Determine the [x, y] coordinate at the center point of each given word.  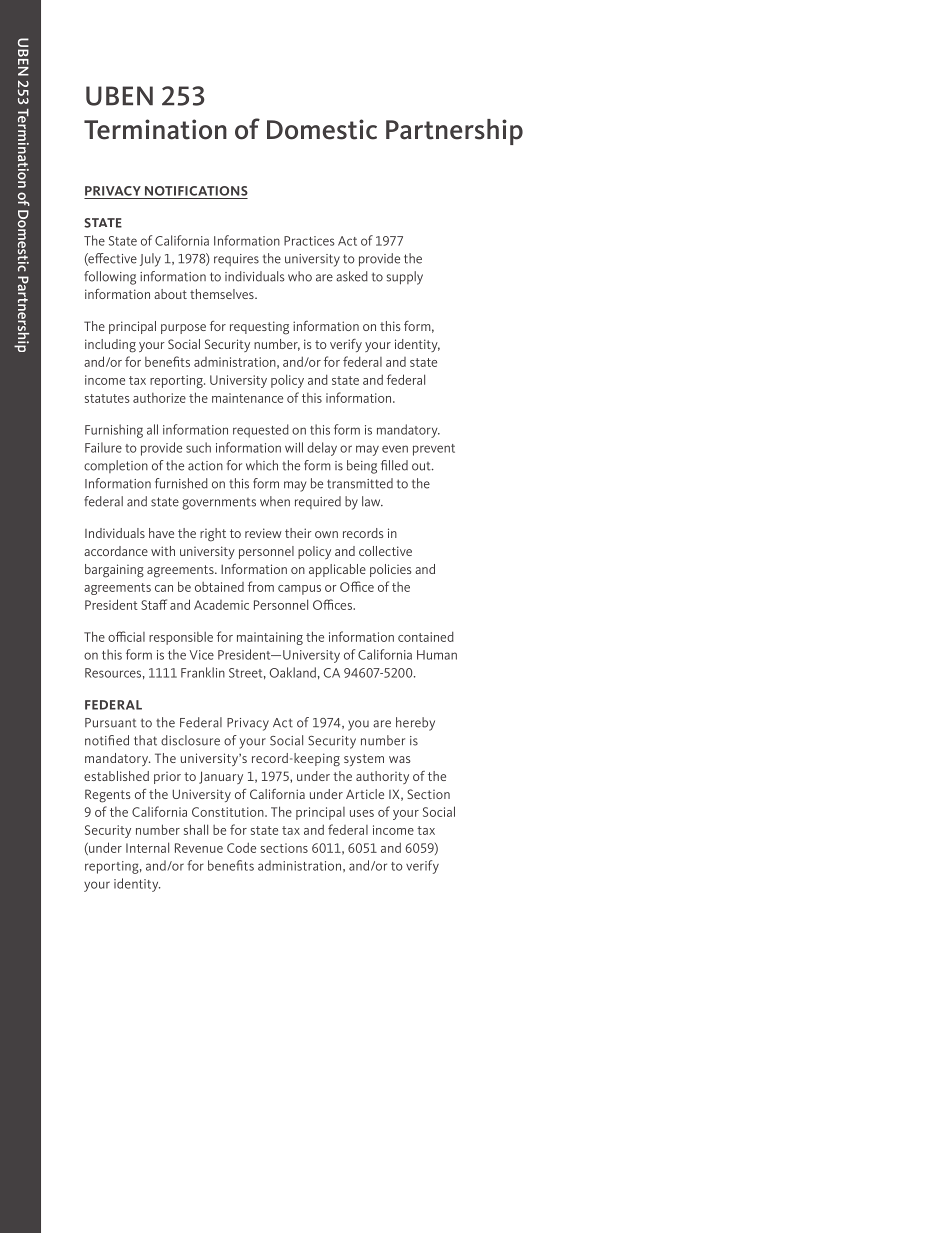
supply [405, 278]
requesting [259, 328]
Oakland [293, 672]
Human [437, 655]
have [161, 533]
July [150, 260]
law [372, 501]
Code [241, 847]
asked [352, 276]
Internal [147, 847]
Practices [309, 241]
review [263, 533]
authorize [159, 398]
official [126, 636]
